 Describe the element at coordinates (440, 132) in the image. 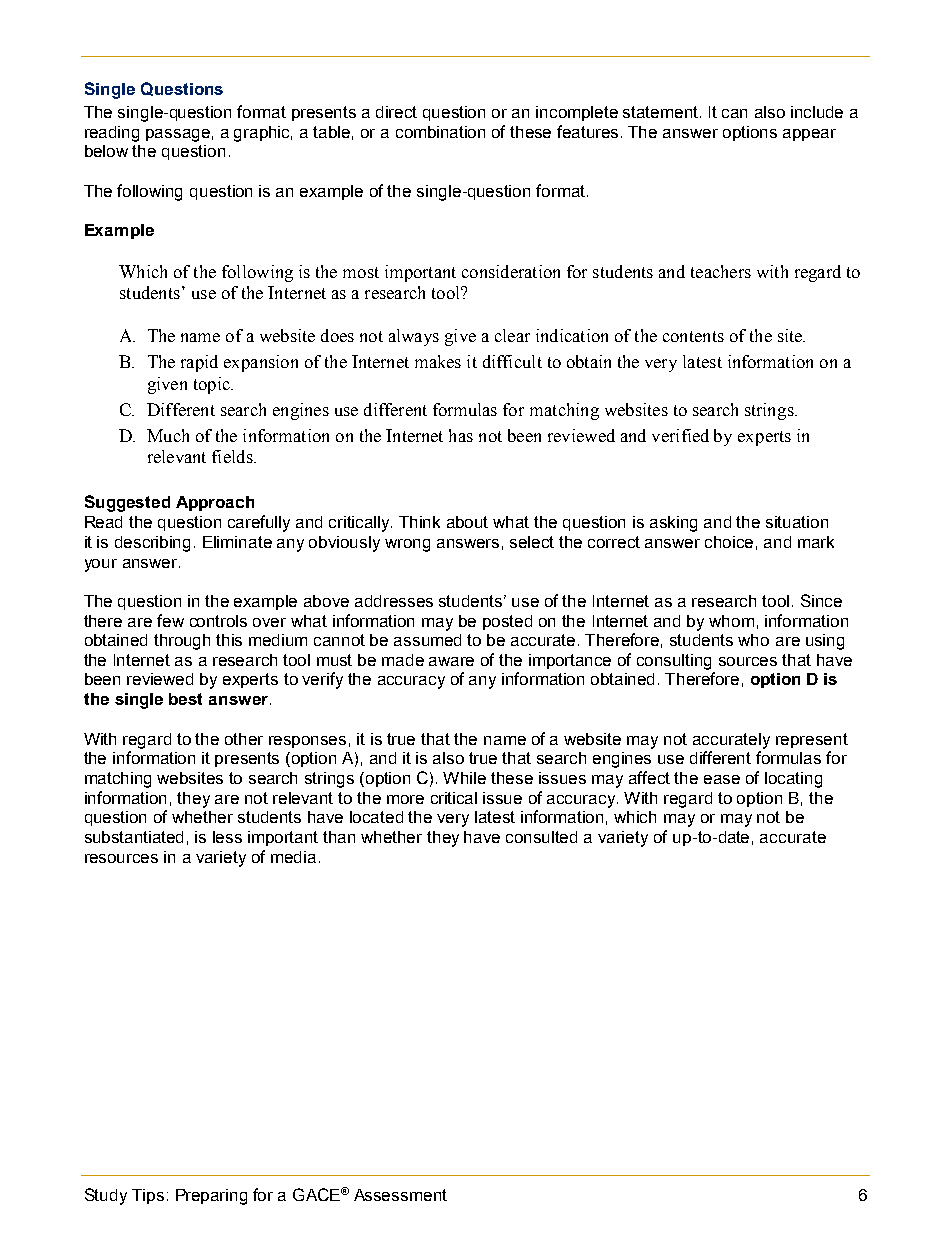

I see `combination` at that location.
